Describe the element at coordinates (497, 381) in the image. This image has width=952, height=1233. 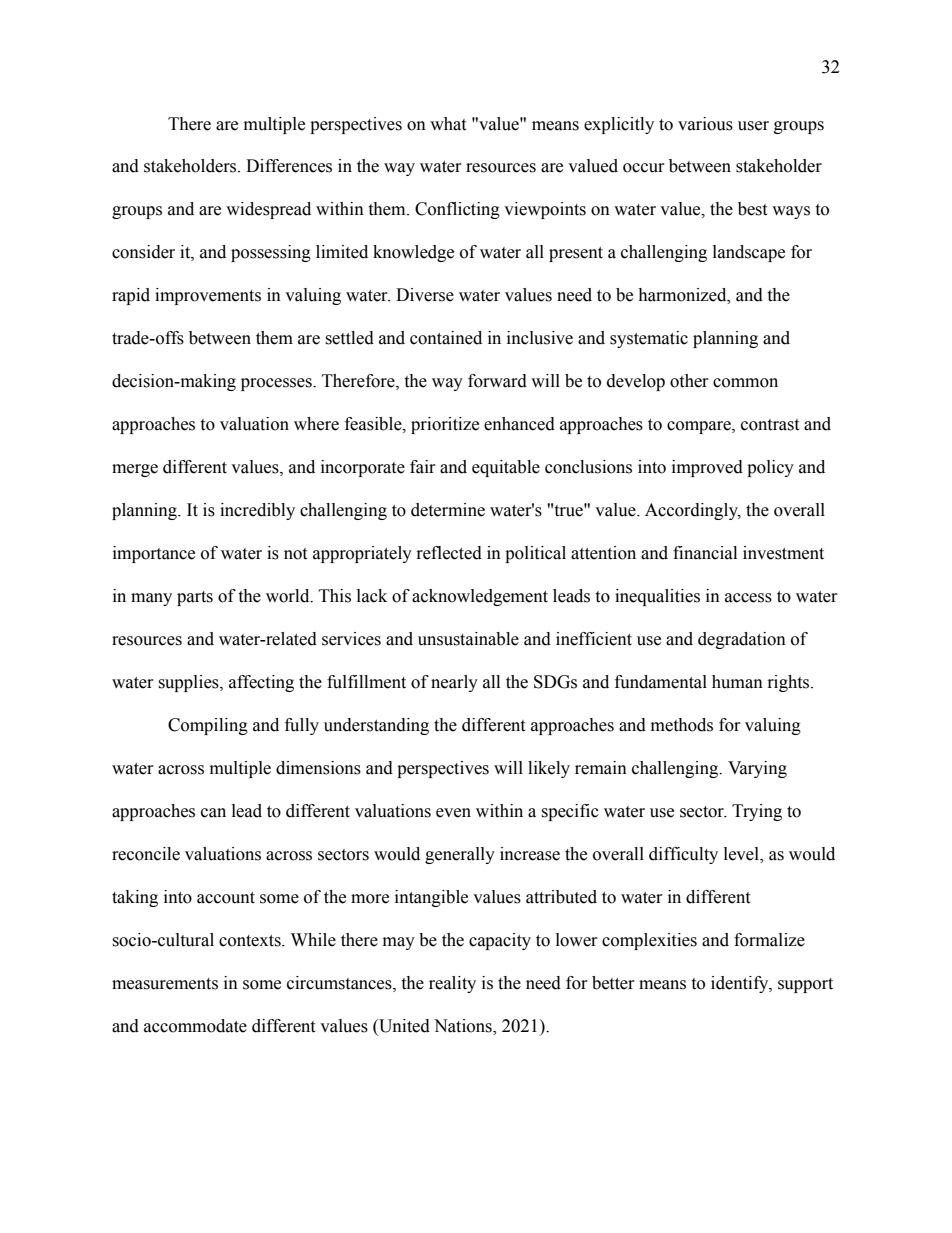
I see `forward` at that location.
